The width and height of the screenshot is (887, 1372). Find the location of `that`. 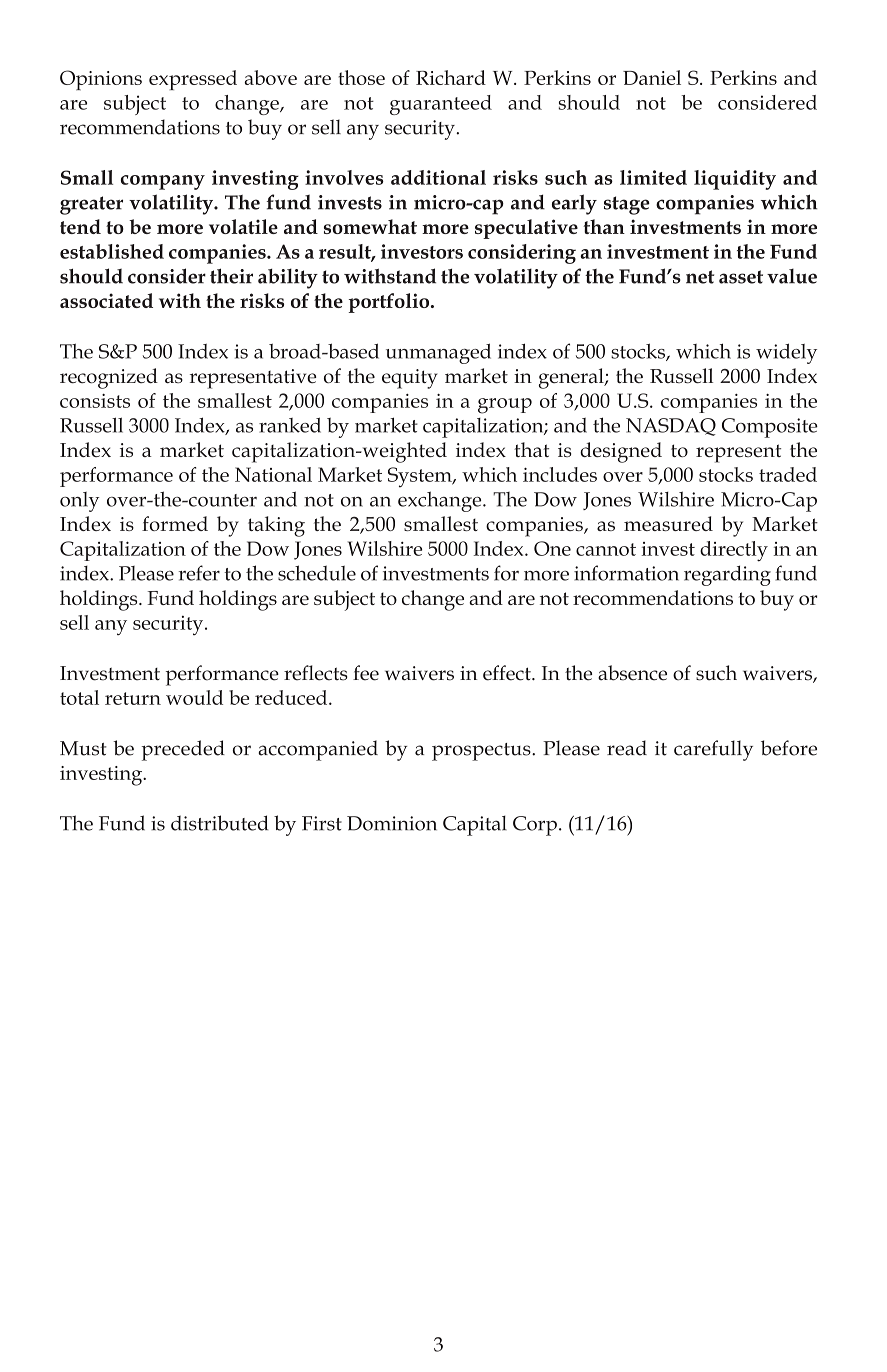

that is located at coordinates (531, 449).
